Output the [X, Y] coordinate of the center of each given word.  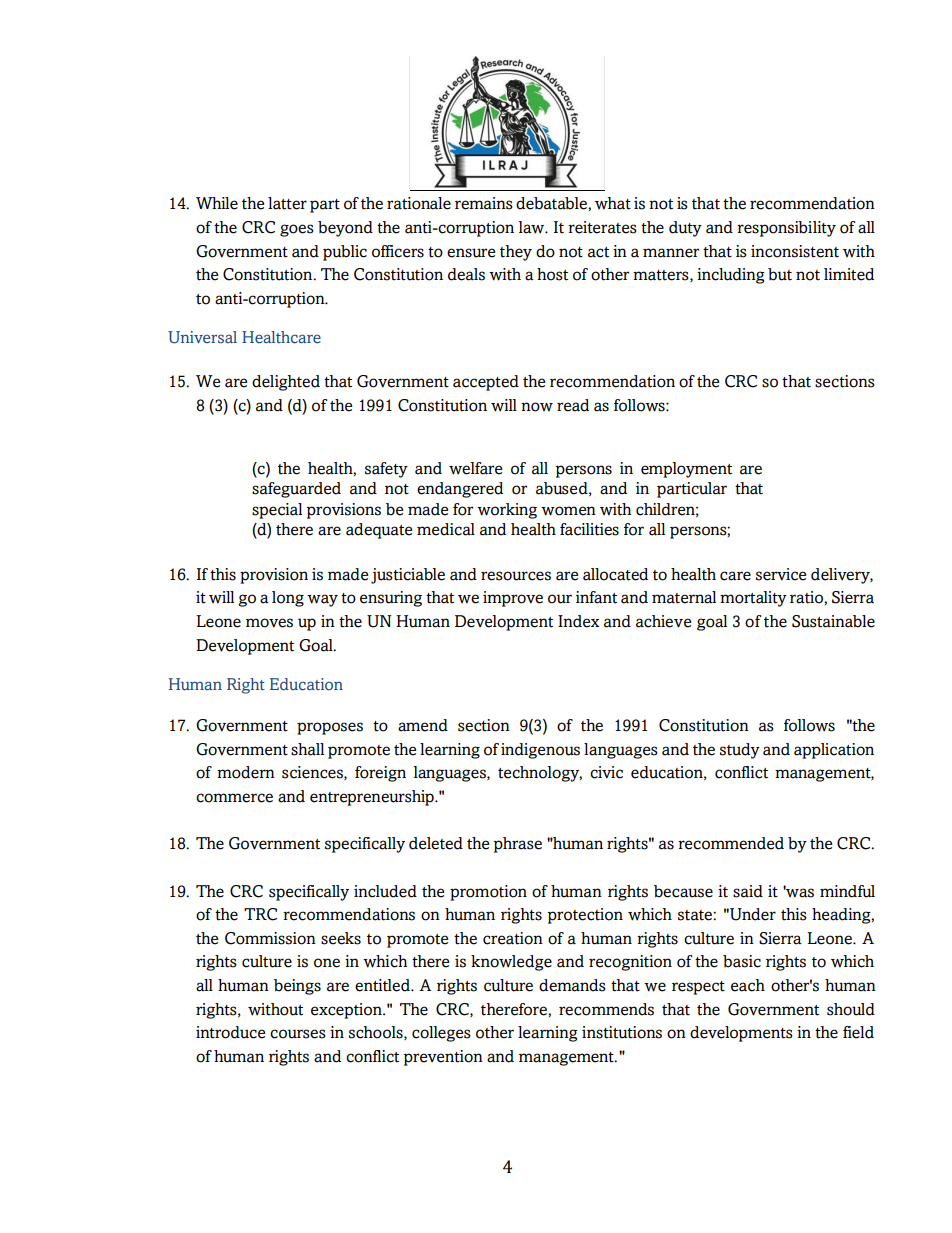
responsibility [786, 229]
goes [297, 230]
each [748, 985]
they [516, 253]
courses [298, 1034]
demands [572, 985]
